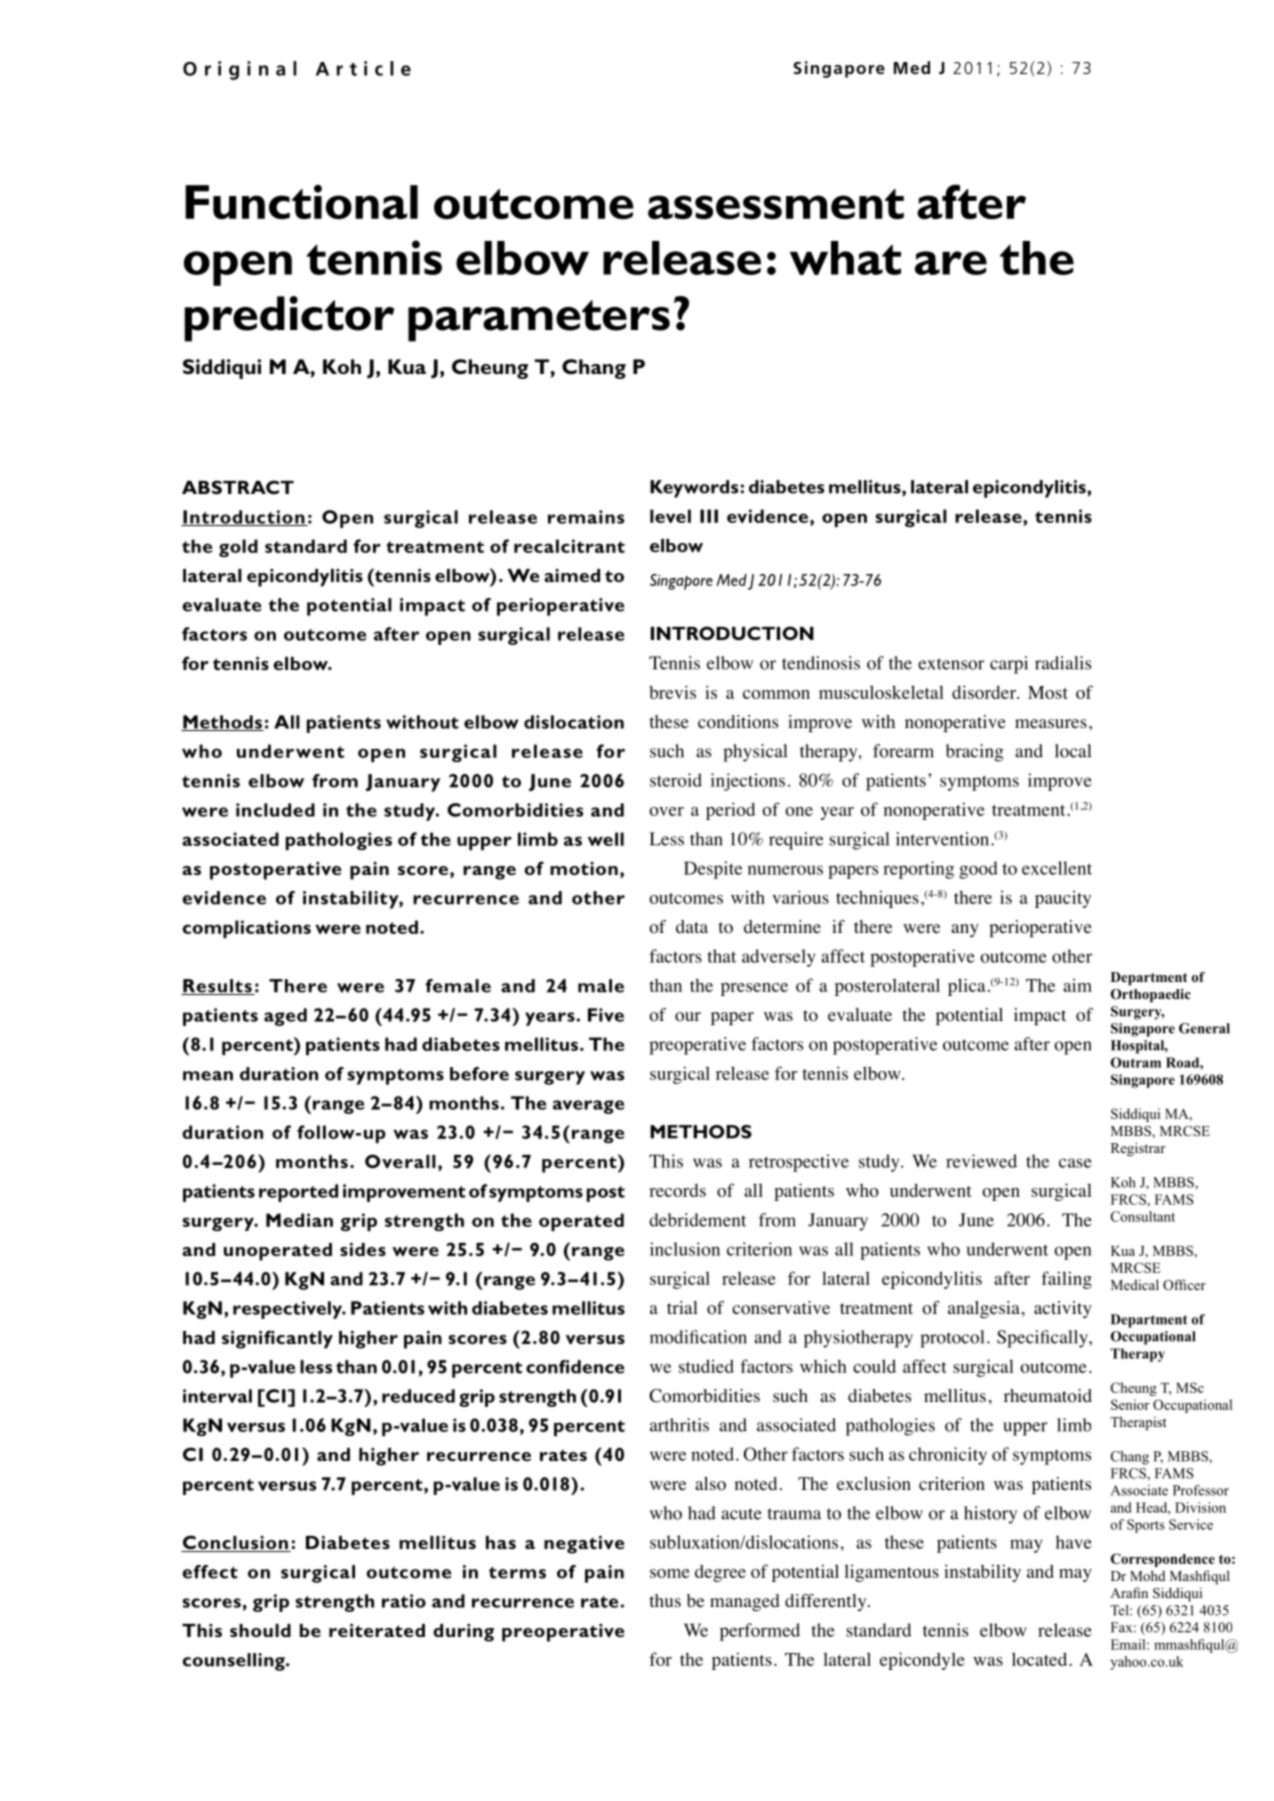 The image size is (1274, 1801). Describe the element at coordinates (1057, 868) in the screenshot. I see `excellent` at that location.
